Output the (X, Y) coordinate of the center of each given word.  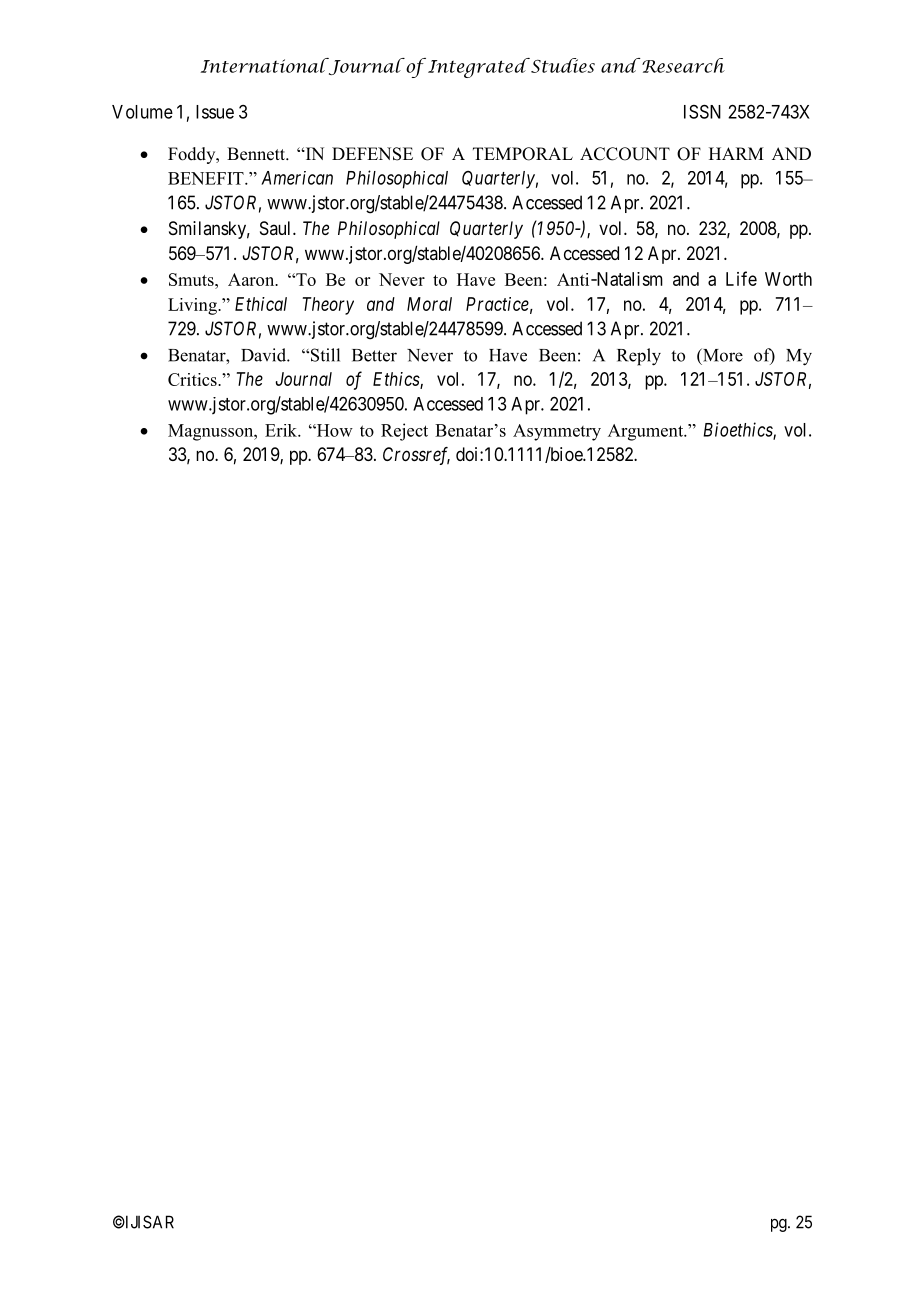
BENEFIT (207, 178)
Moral (429, 304)
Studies (562, 65)
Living (193, 306)
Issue (215, 112)
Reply (639, 357)
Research (682, 65)
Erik (282, 430)
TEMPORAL (523, 154)
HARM (736, 153)
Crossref (416, 456)
